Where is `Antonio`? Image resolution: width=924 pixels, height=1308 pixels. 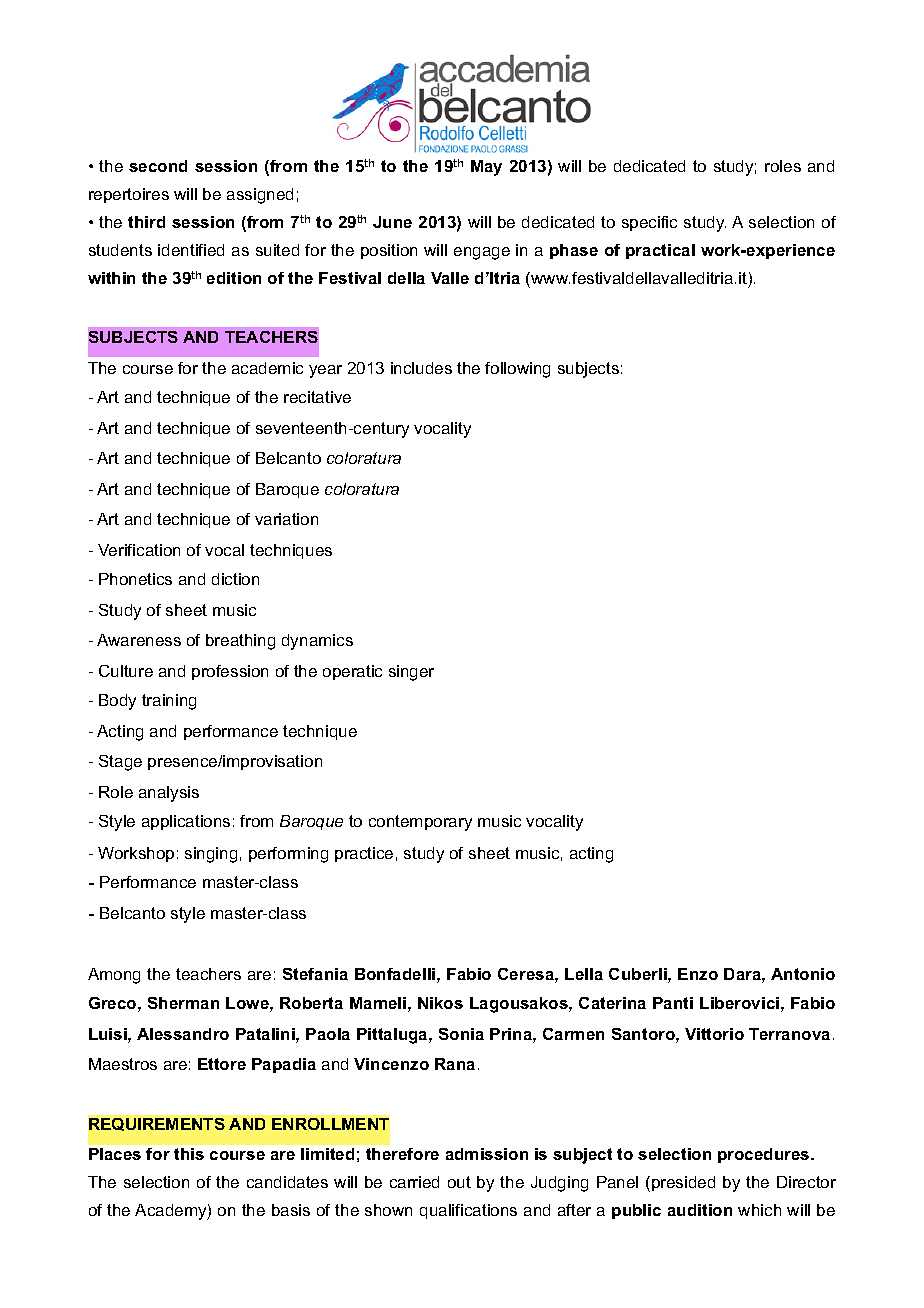 Antonio is located at coordinates (803, 974).
